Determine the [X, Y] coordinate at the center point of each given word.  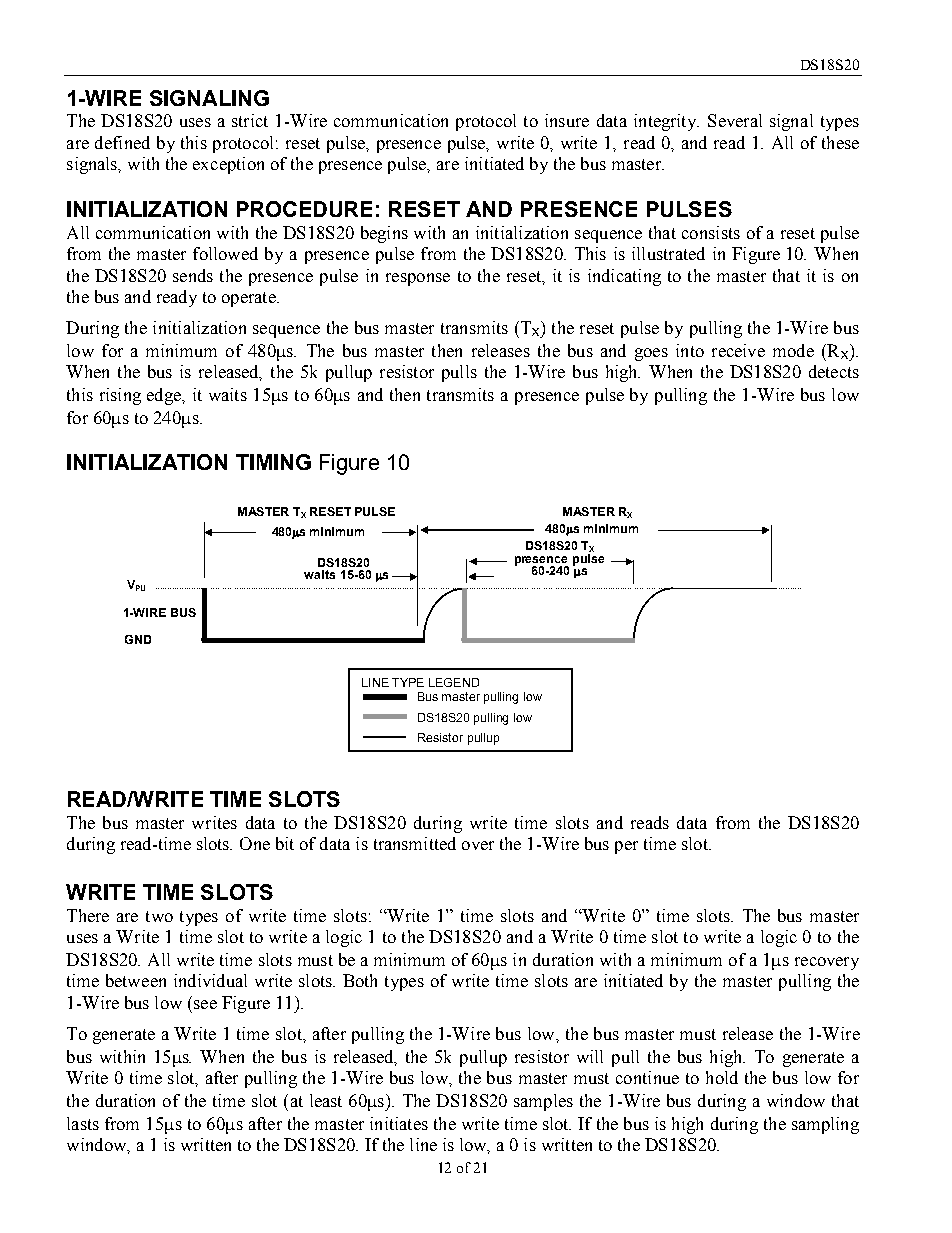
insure [567, 120]
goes [651, 354]
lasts [83, 1123]
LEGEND [454, 682]
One [255, 843]
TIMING [273, 462]
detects [834, 371]
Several [735, 120]
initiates [399, 1123]
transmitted [415, 843]
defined [122, 142]
